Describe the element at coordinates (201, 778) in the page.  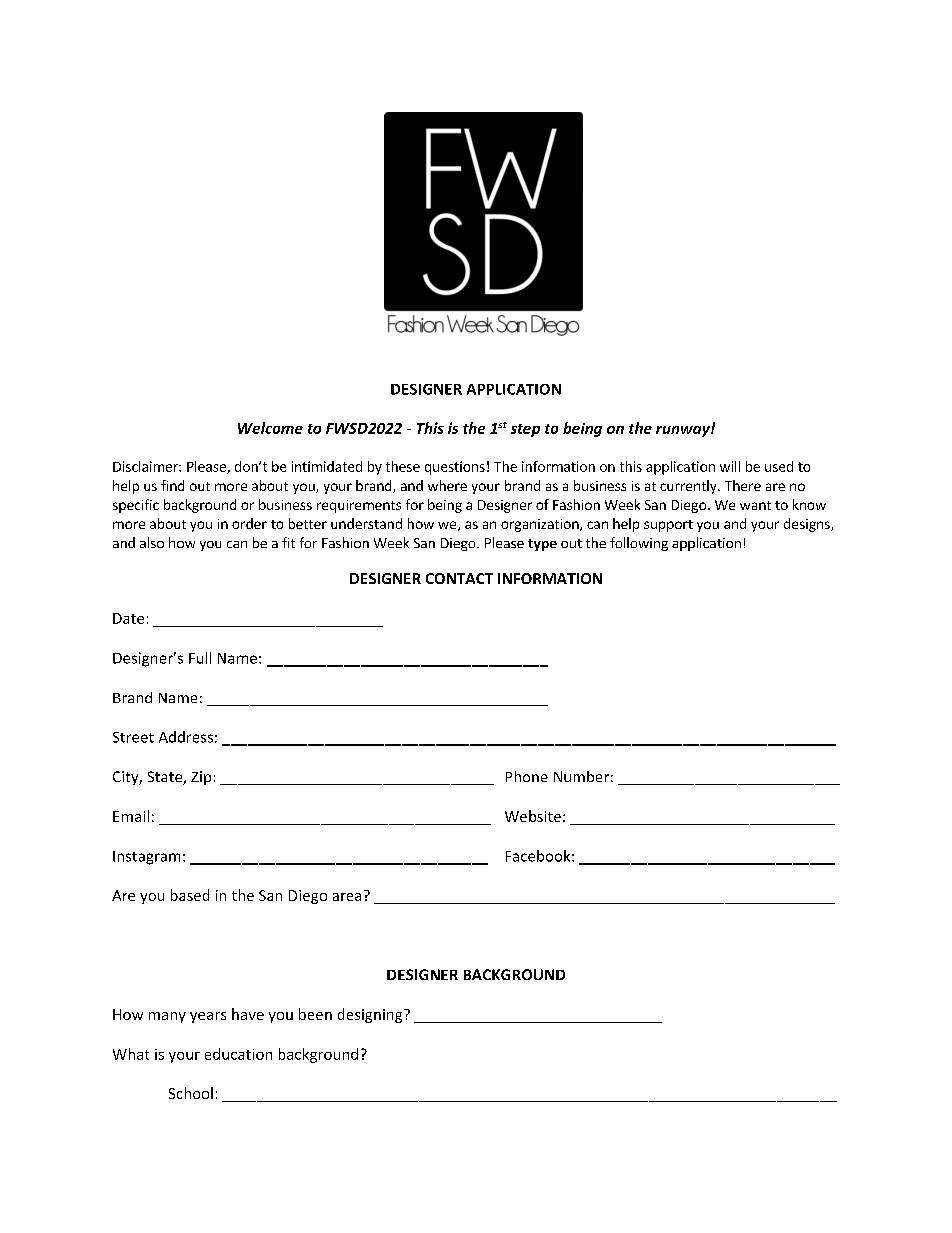
I see `Zip` at that location.
